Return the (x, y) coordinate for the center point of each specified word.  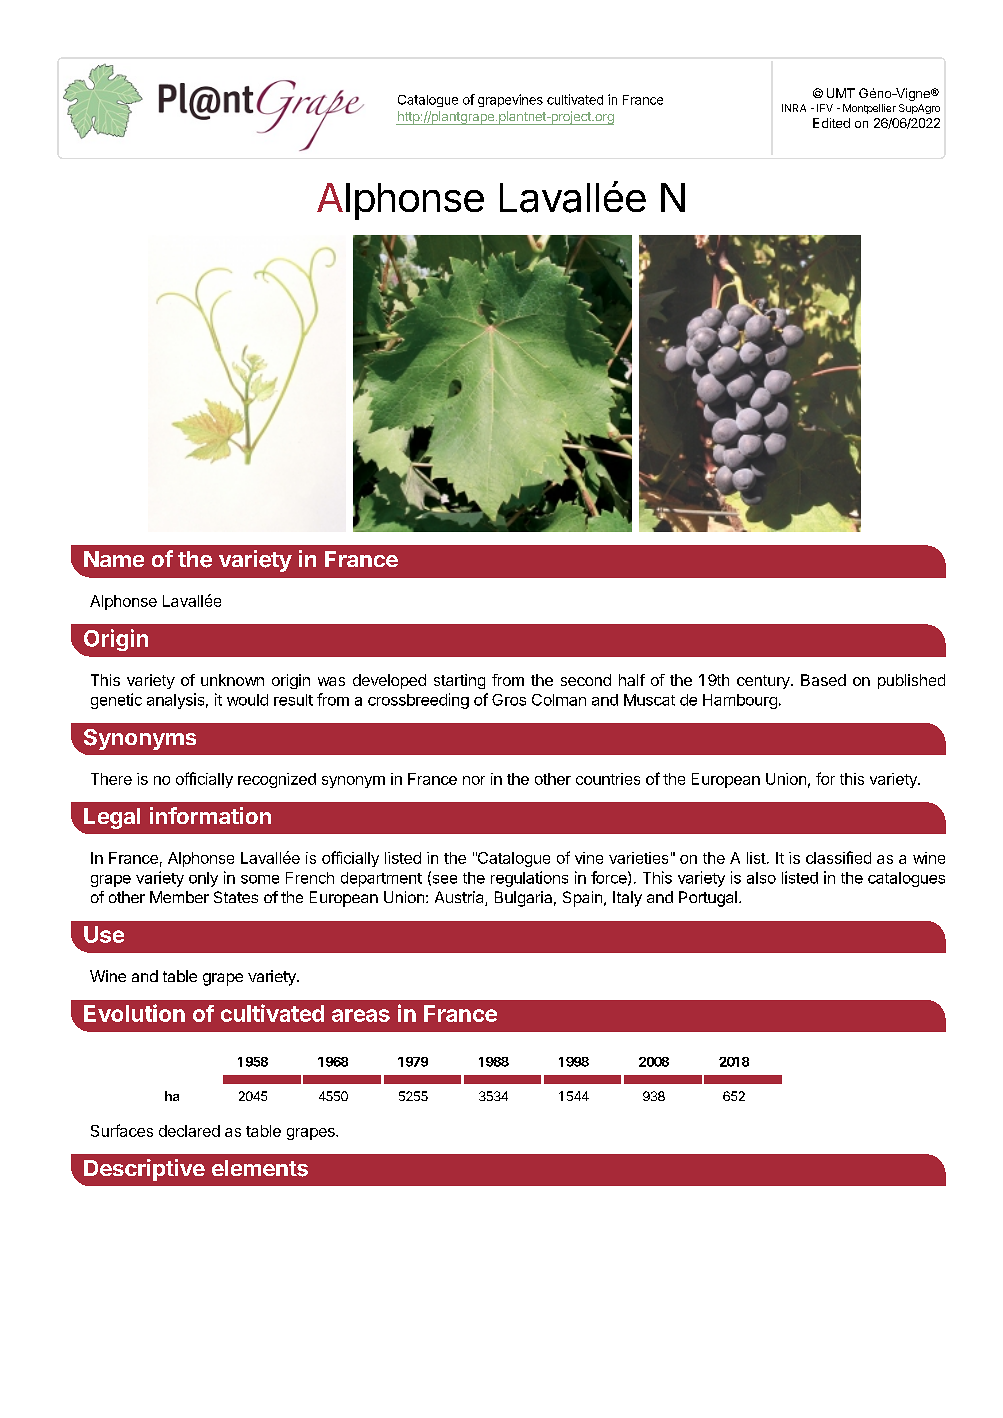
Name (114, 559)
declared (189, 1131)
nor (474, 780)
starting (459, 681)
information (210, 815)
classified (838, 857)
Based (823, 680)
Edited (831, 123)
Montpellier (869, 109)
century (764, 682)
